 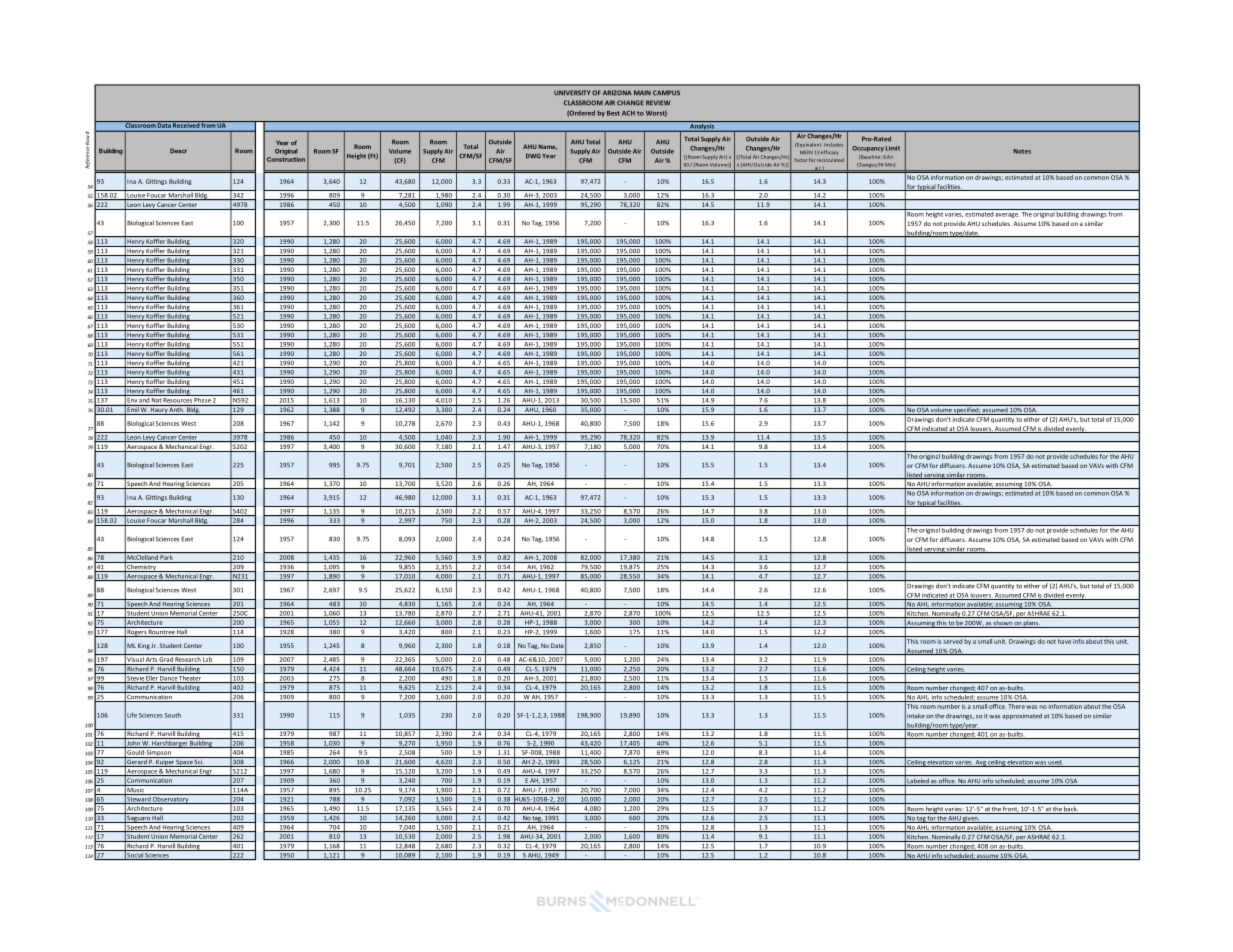 I want to click on approximated, so click(x=1022, y=716).
